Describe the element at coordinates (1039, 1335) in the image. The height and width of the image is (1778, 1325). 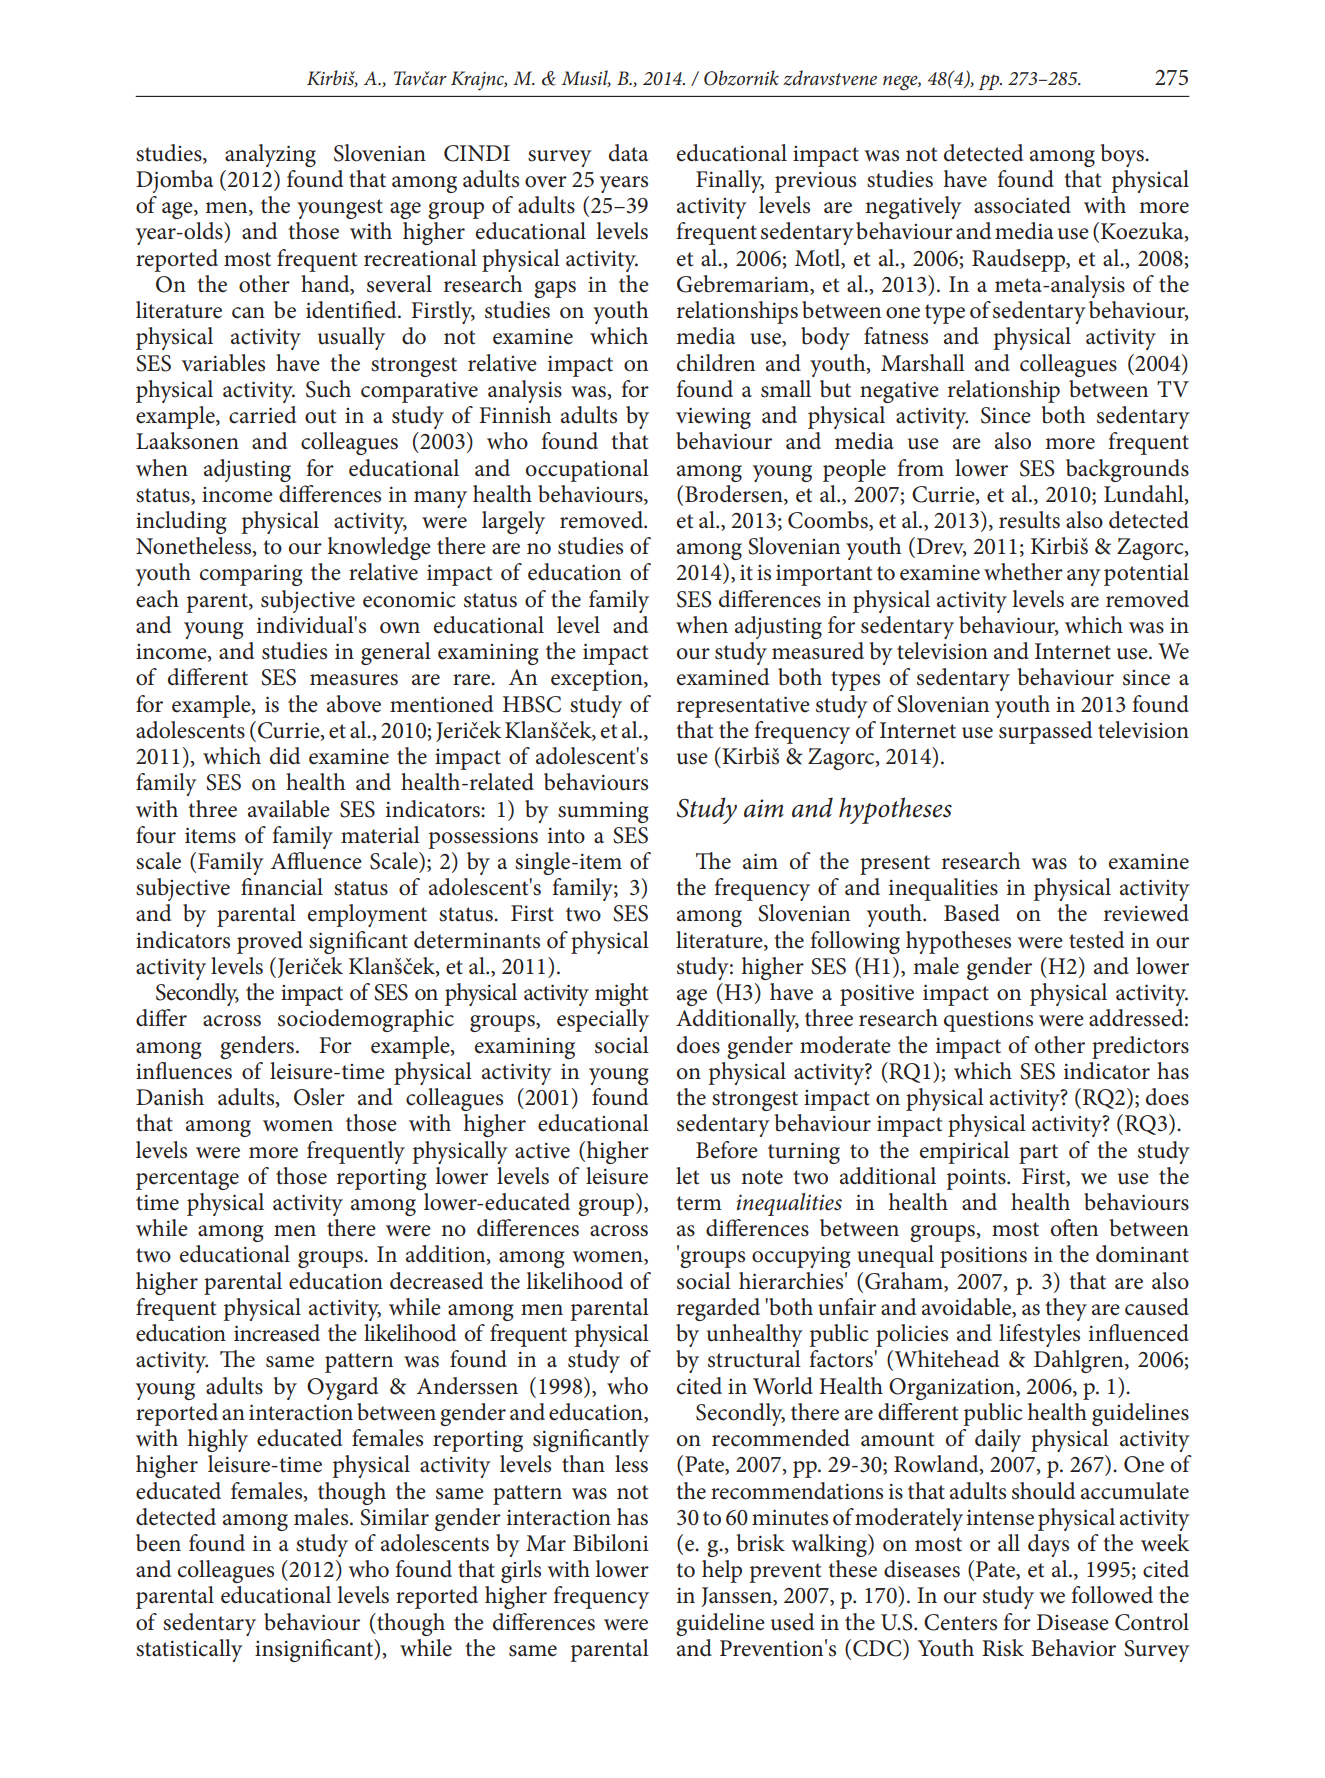
I see `lifestyles` at that location.
